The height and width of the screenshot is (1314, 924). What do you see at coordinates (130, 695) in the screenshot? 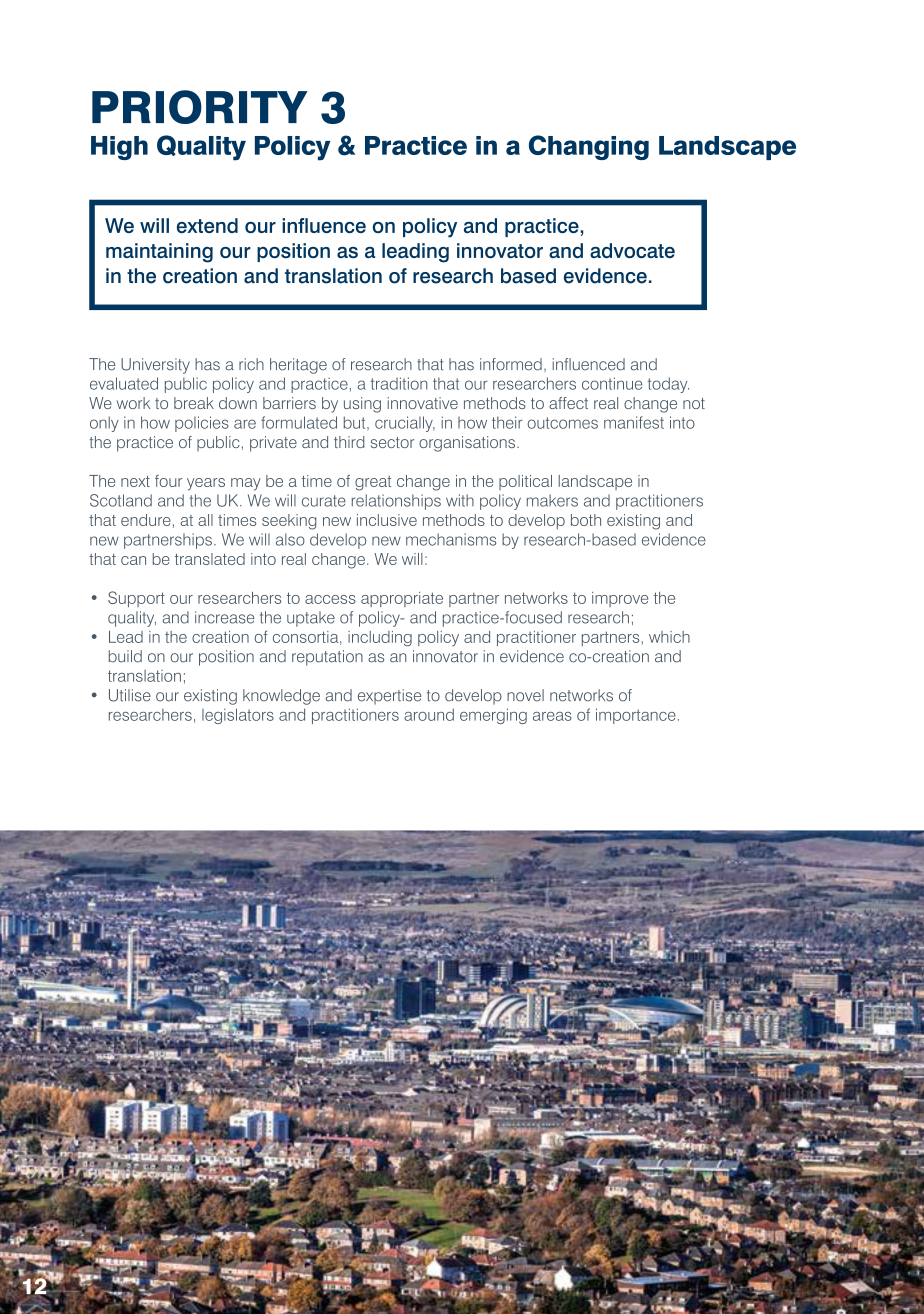
I see `Utilise` at bounding box center [130, 695].
